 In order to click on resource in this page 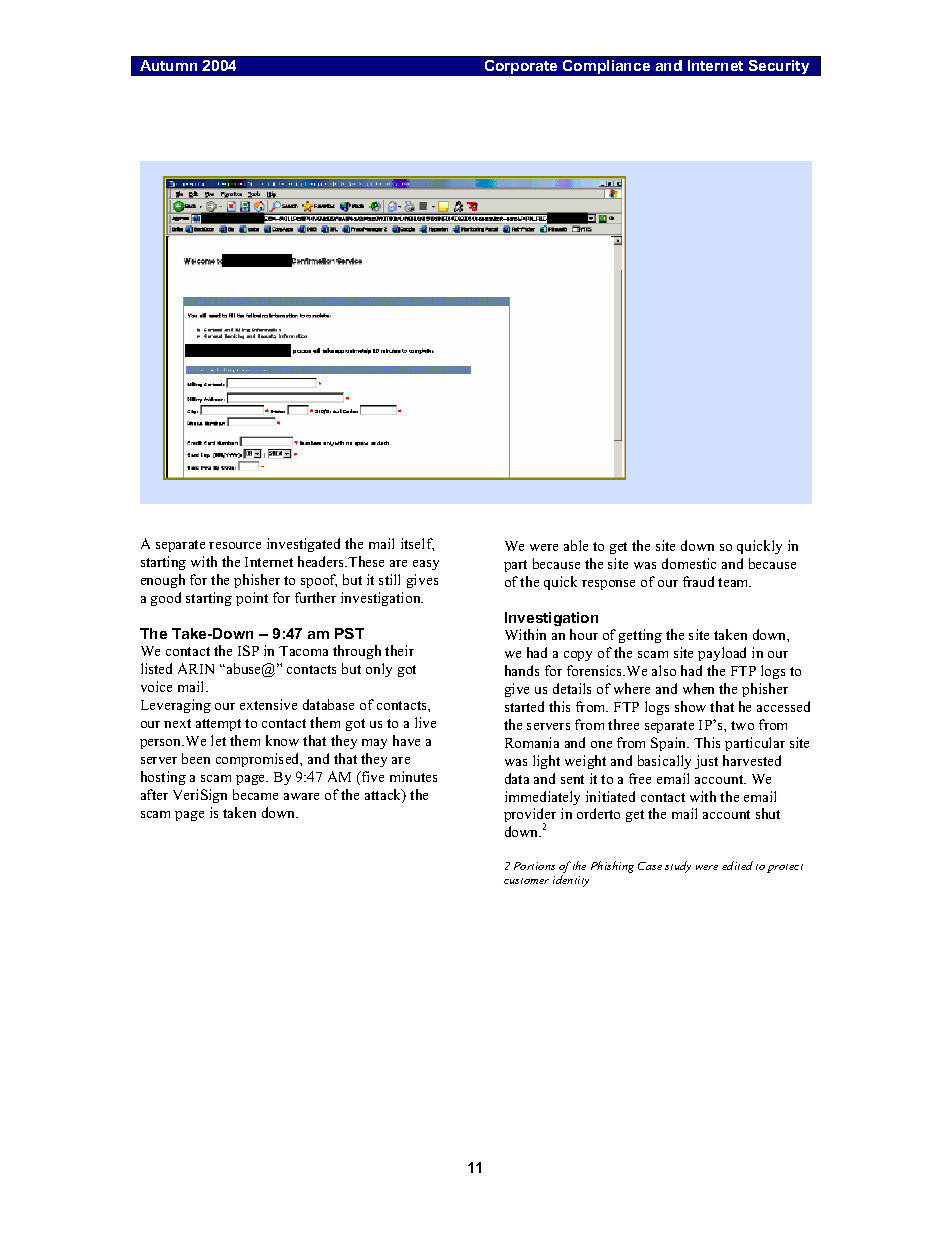, I will do `click(235, 545)`.
